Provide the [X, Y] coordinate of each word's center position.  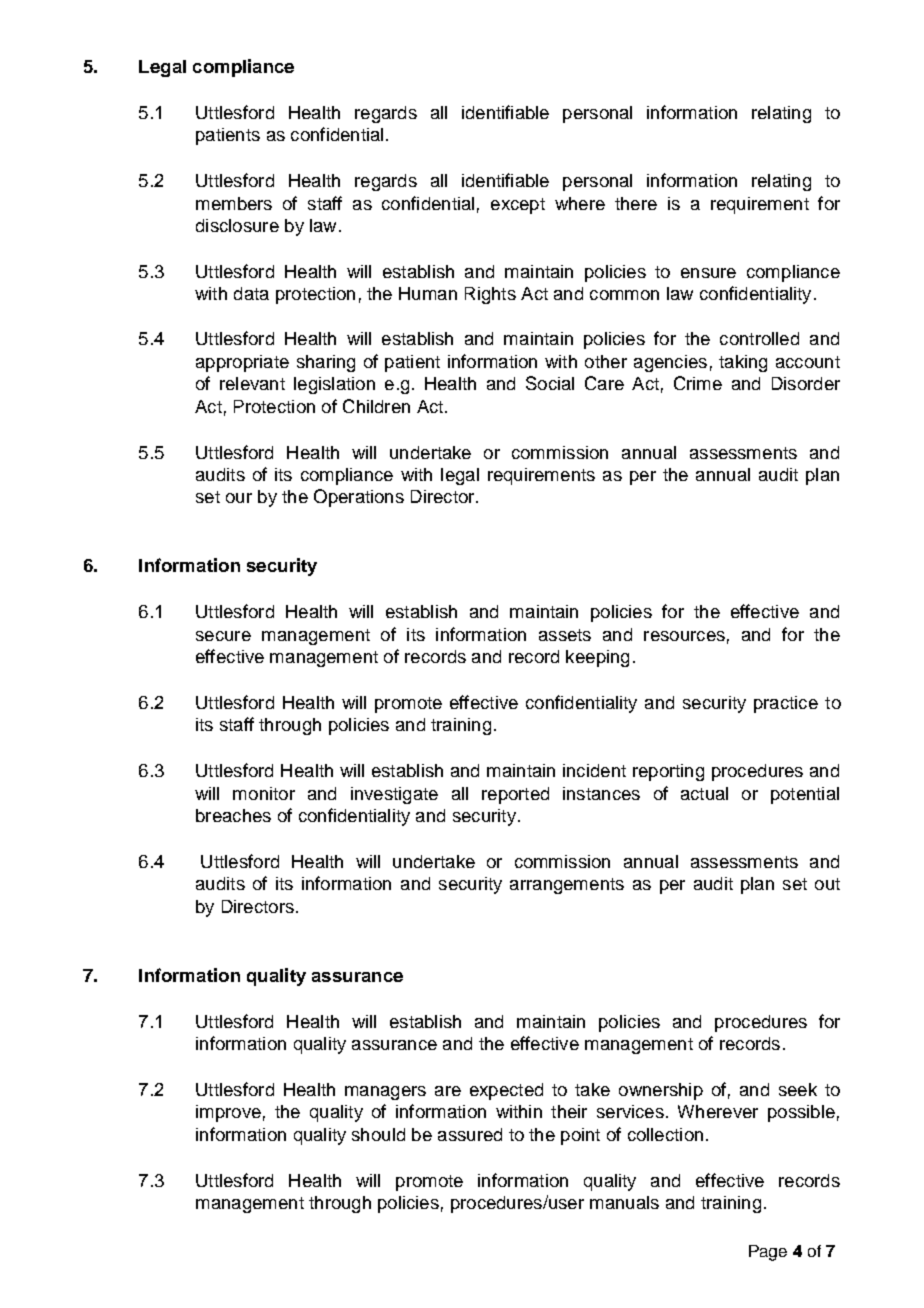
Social [550, 383]
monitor [264, 793]
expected [506, 1091]
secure [223, 636]
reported [515, 795]
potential [805, 795]
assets [565, 635]
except [518, 206]
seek [798, 1089]
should [378, 1134]
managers [385, 1093]
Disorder [806, 383]
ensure [708, 273]
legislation [334, 385]
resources [684, 636]
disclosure [237, 225]
